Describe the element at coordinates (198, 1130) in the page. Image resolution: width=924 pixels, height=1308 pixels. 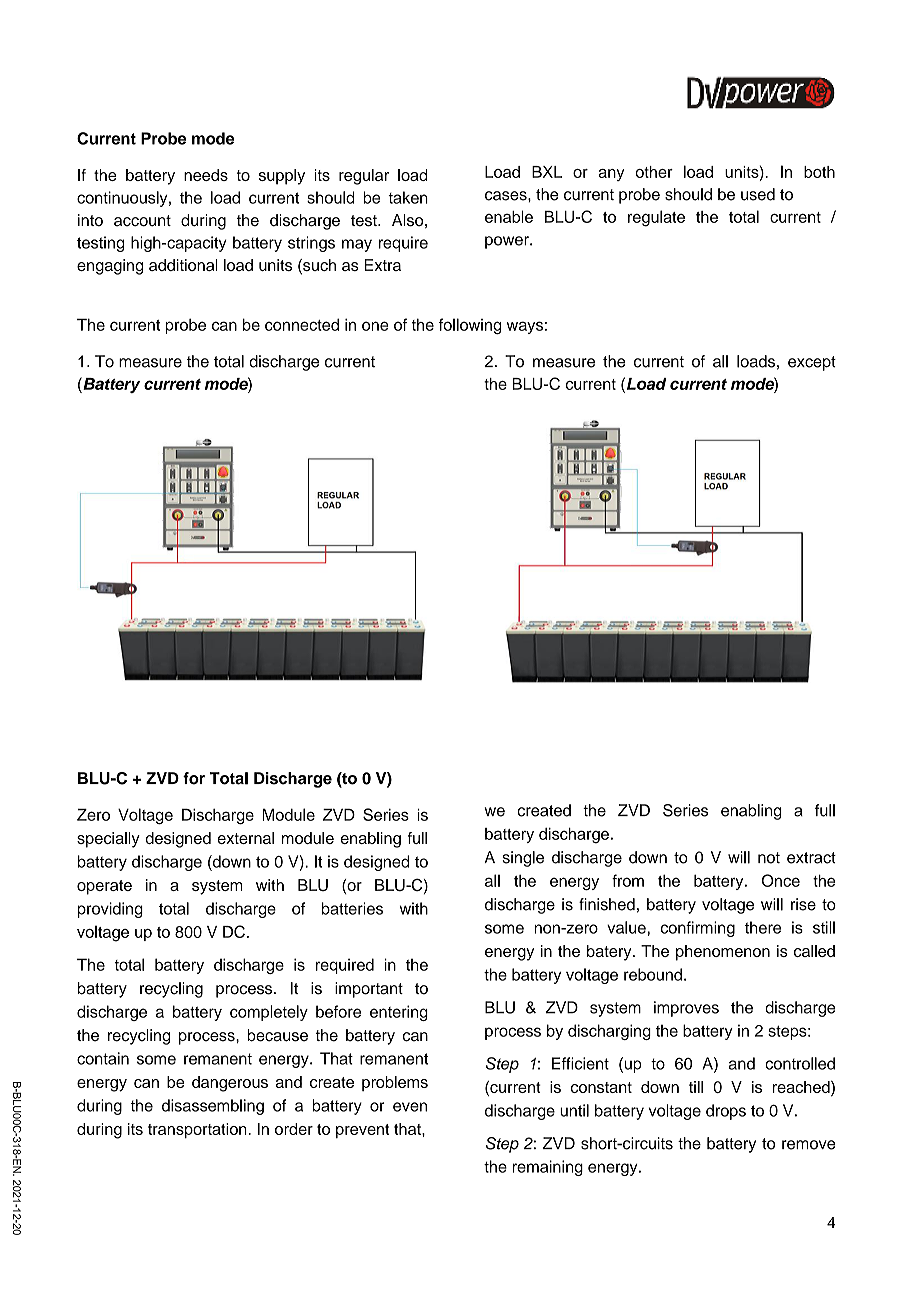
I see `transportation` at that location.
